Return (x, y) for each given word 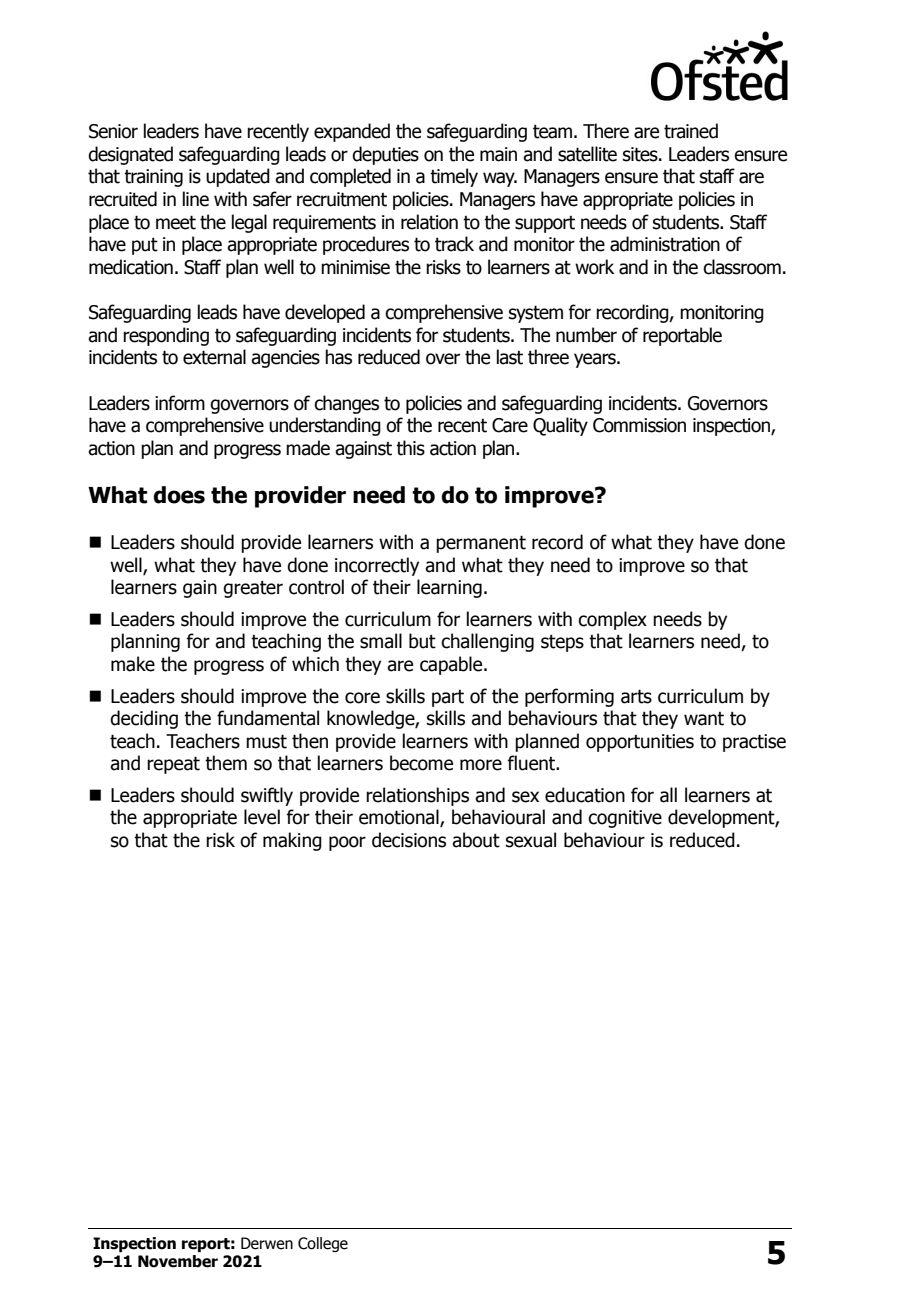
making (292, 841)
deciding (144, 719)
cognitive (625, 819)
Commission (639, 425)
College (323, 1244)
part (448, 698)
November (178, 1261)
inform (180, 403)
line (196, 199)
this (410, 448)
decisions (409, 840)
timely (454, 177)
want (704, 719)
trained (691, 131)
